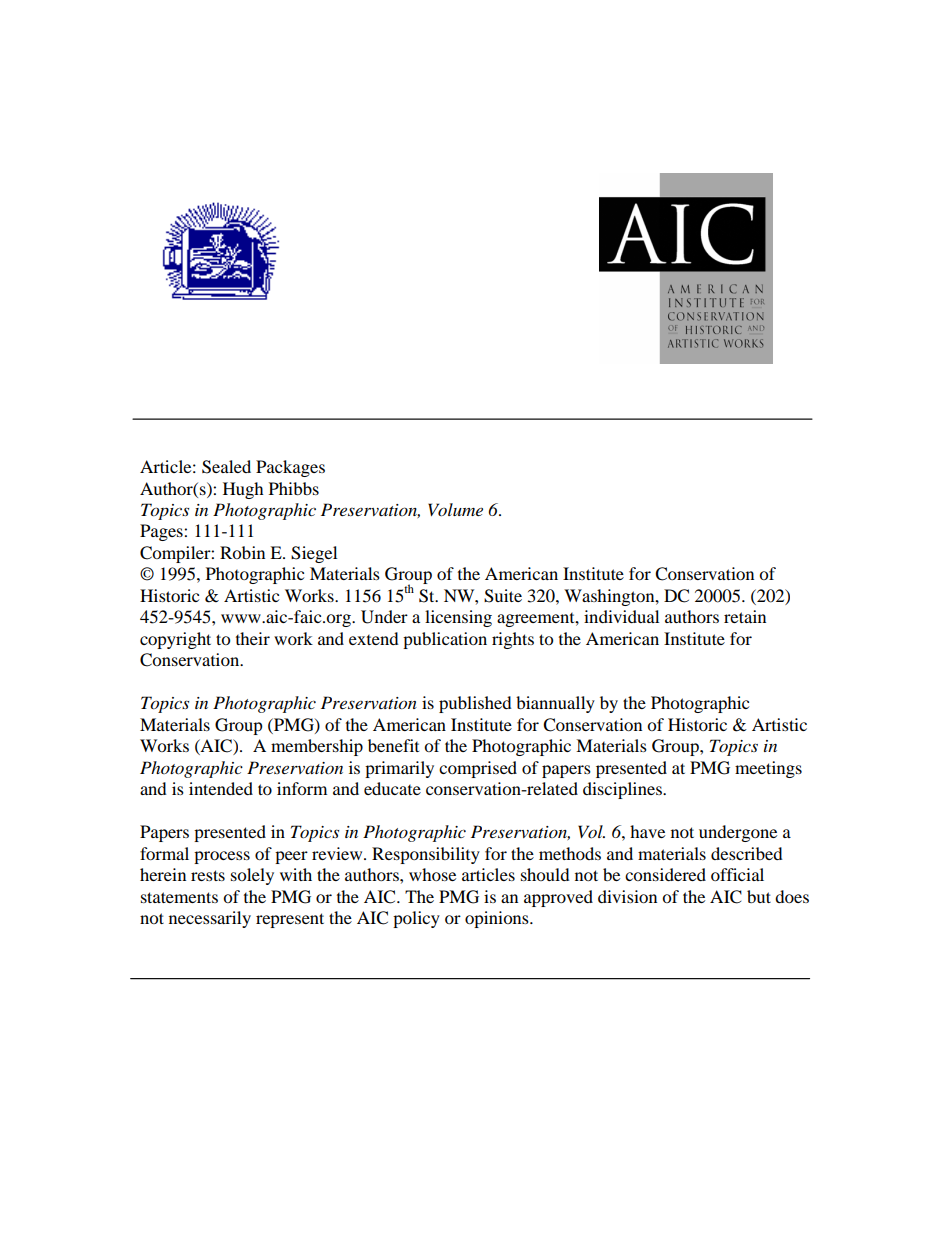 Image resolution: width=952 pixels, height=1233 pixels. What do you see at coordinates (555, 704) in the page?
I see `biannually` at bounding box center [555, 704].
